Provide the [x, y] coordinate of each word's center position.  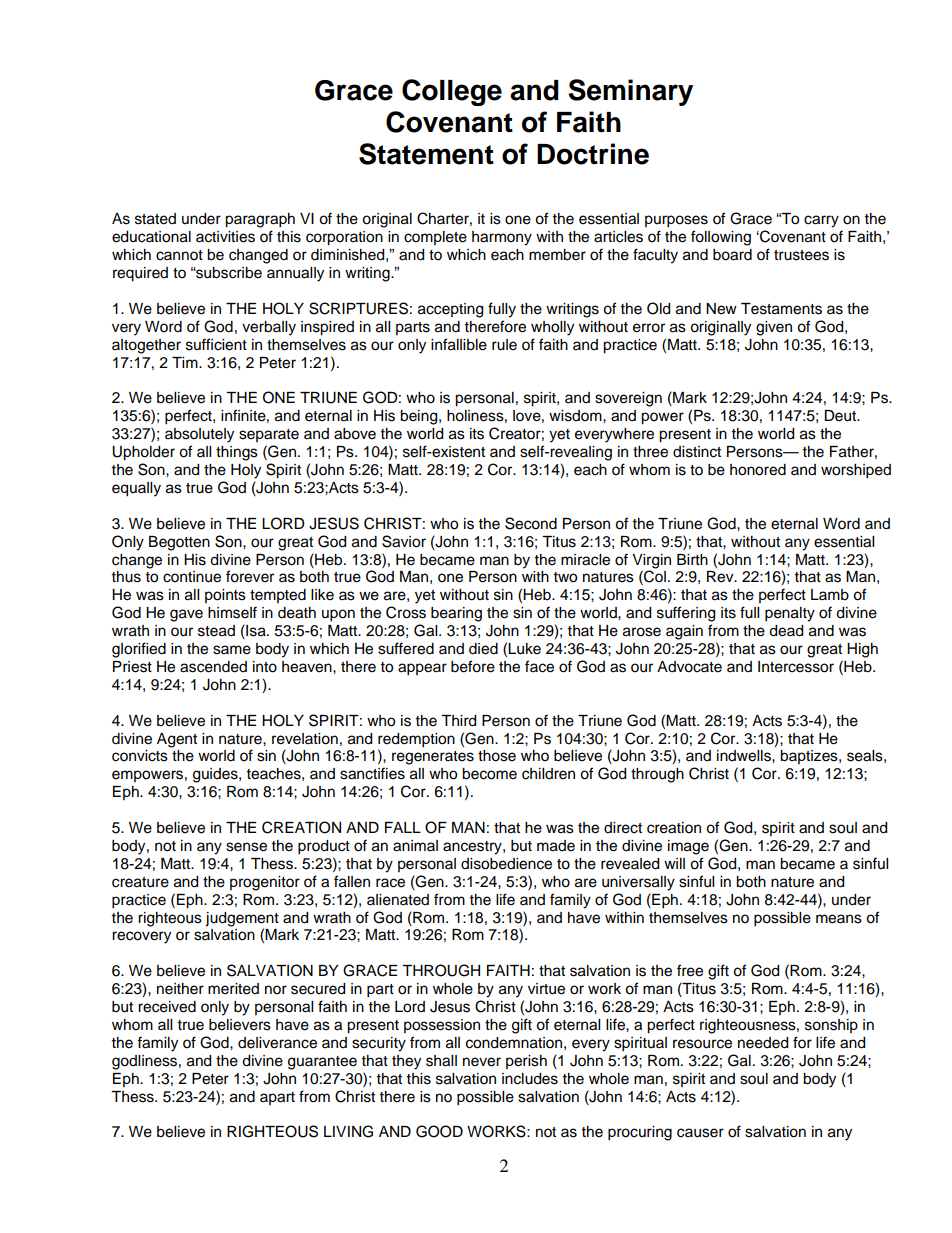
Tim [186, 362]
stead [216, 631]
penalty [790, 614]
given [774, 328]
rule [504, 345]
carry [821, 221]
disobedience [506, 864]
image [688, 847]
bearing [456, 614]
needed [763, 1043]
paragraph [260, 220]
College [452, 92]
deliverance [277, 1043]
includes [530, 1079]
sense [246, 847]
